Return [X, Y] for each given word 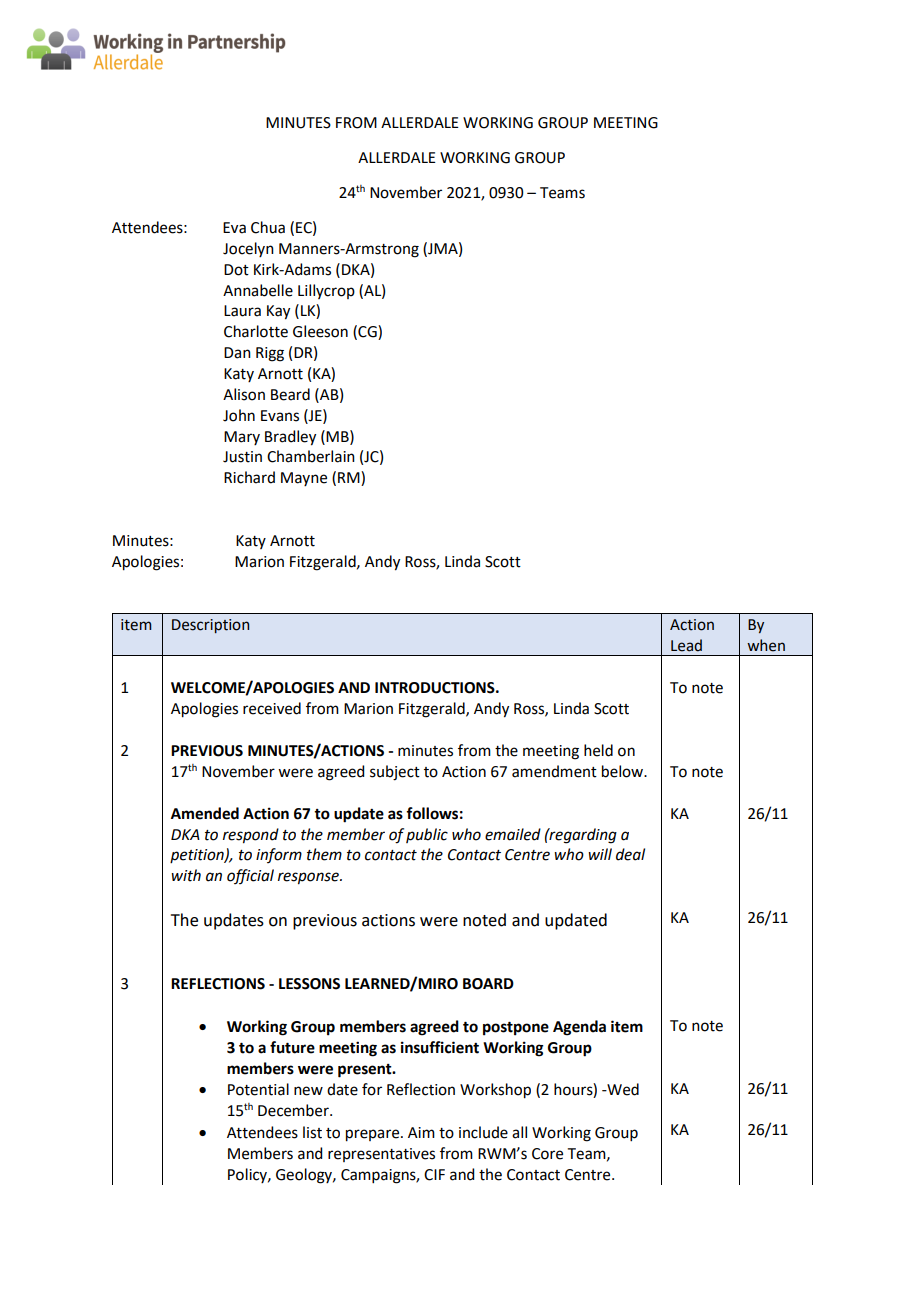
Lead [686, 645]
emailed [513, 834]
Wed [622, 1089]
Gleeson [320, 331]
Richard [249, 477]
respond [251, 836]
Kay [278, 312]
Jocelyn [248, 249]
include [483, 1132]
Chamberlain [311, 456]
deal [630, 854]
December [294, 1110]
